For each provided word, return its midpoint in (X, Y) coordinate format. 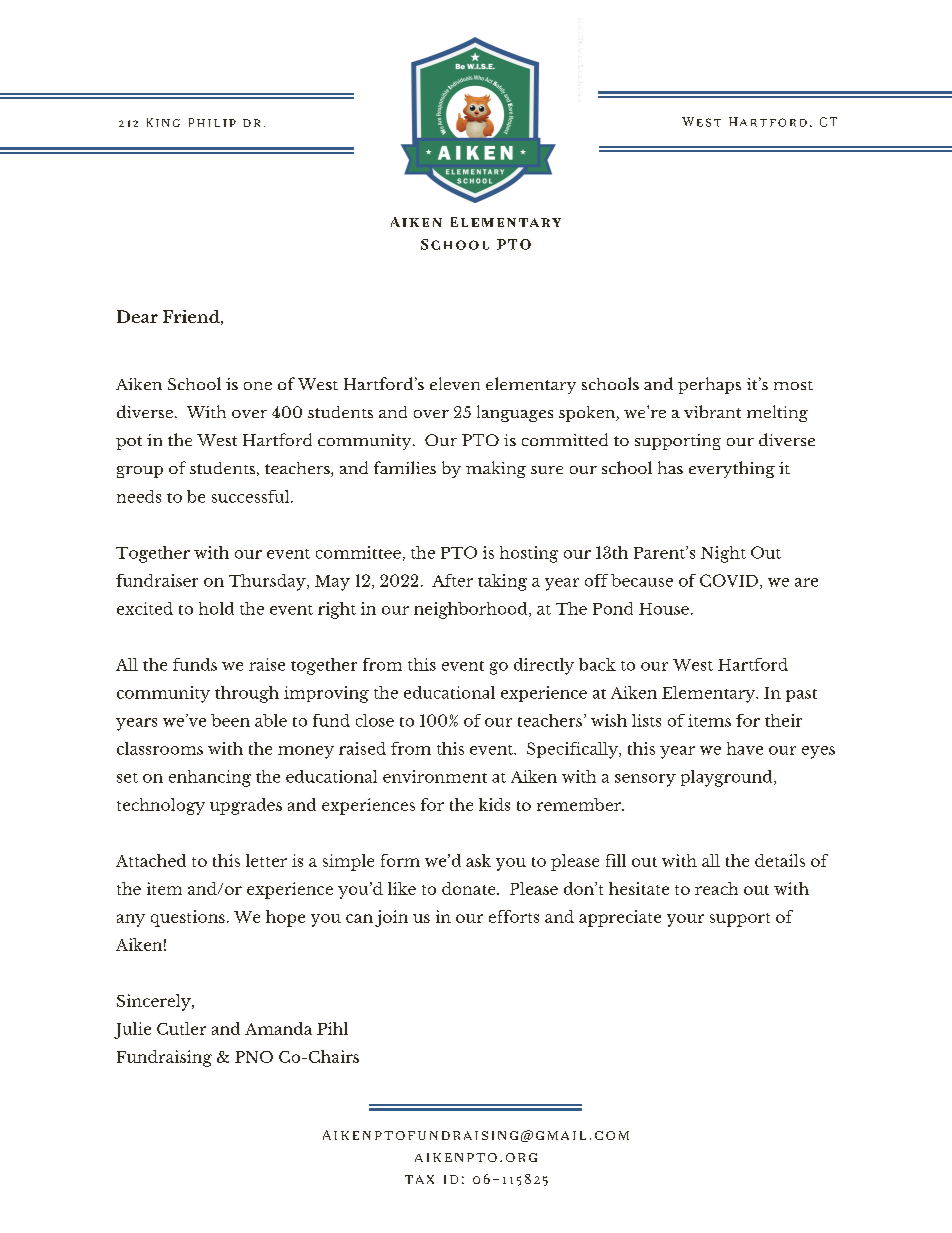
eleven (455, 383)
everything (732, 469)
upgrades (246, 806)
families (405, 467)
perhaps (709, 385)
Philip (212, 122)
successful (252, 496)
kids (494, 804)
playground (728, 778)
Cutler (181, 1028)
